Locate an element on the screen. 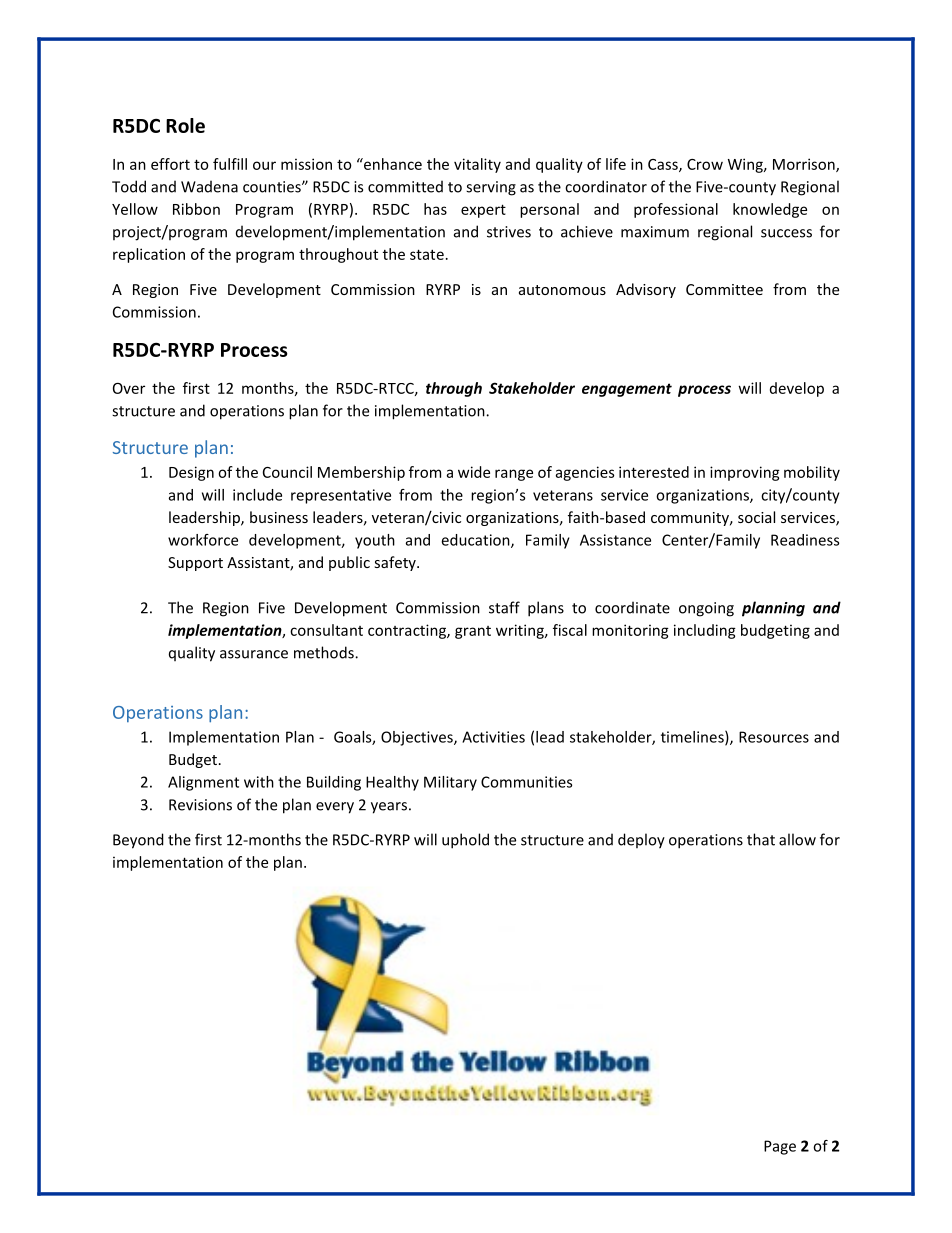 This screenshot has height=1233, width=952. engagement is located at coordinates (627, 390).
